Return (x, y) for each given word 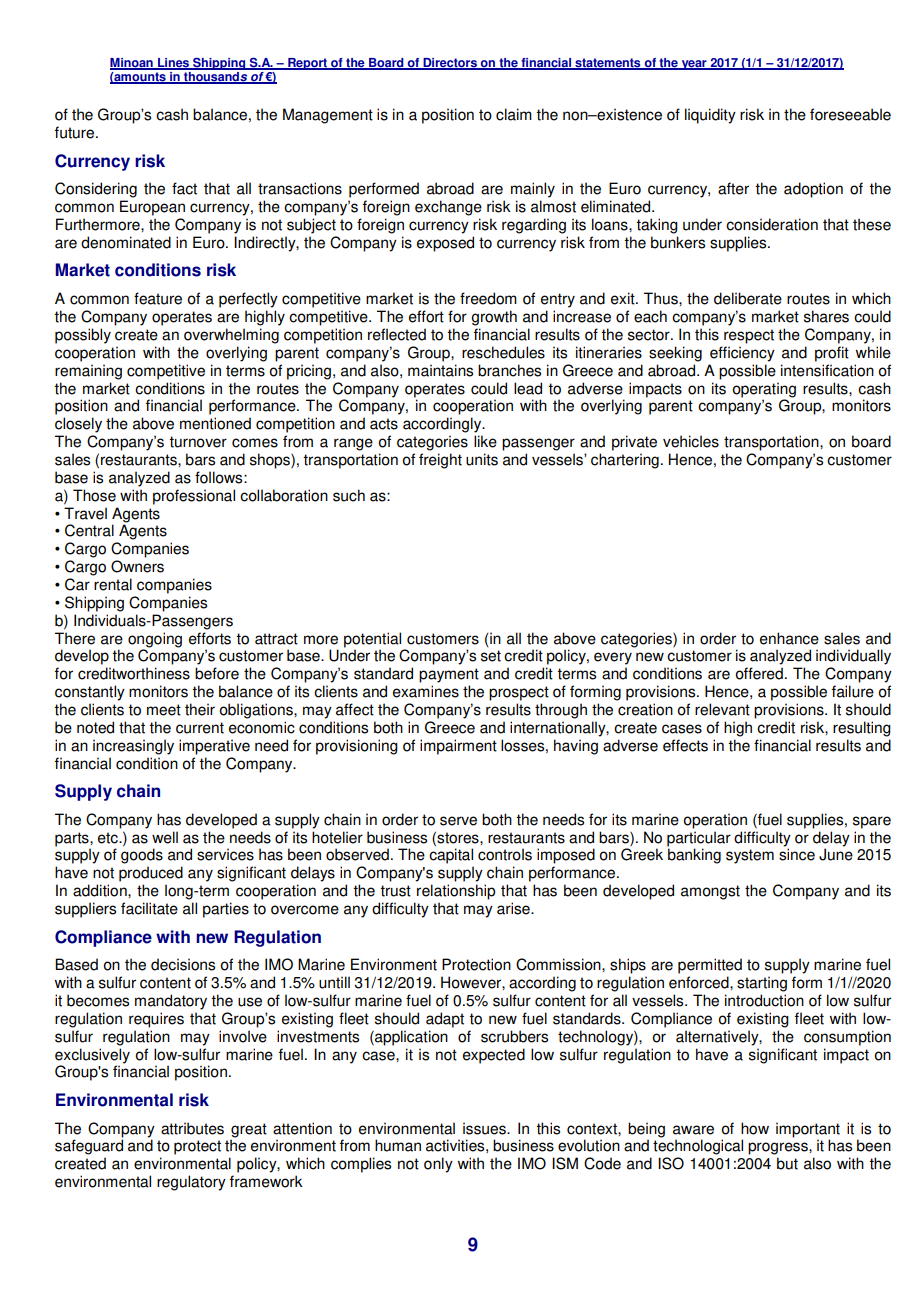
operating (764, 390)
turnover (198, 442)
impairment (458, 747)
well (165, 837)
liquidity (710, 116)
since (797, 854)
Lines (174, 64)
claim (514, 114)
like (485, 441)
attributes (192, 1128)
